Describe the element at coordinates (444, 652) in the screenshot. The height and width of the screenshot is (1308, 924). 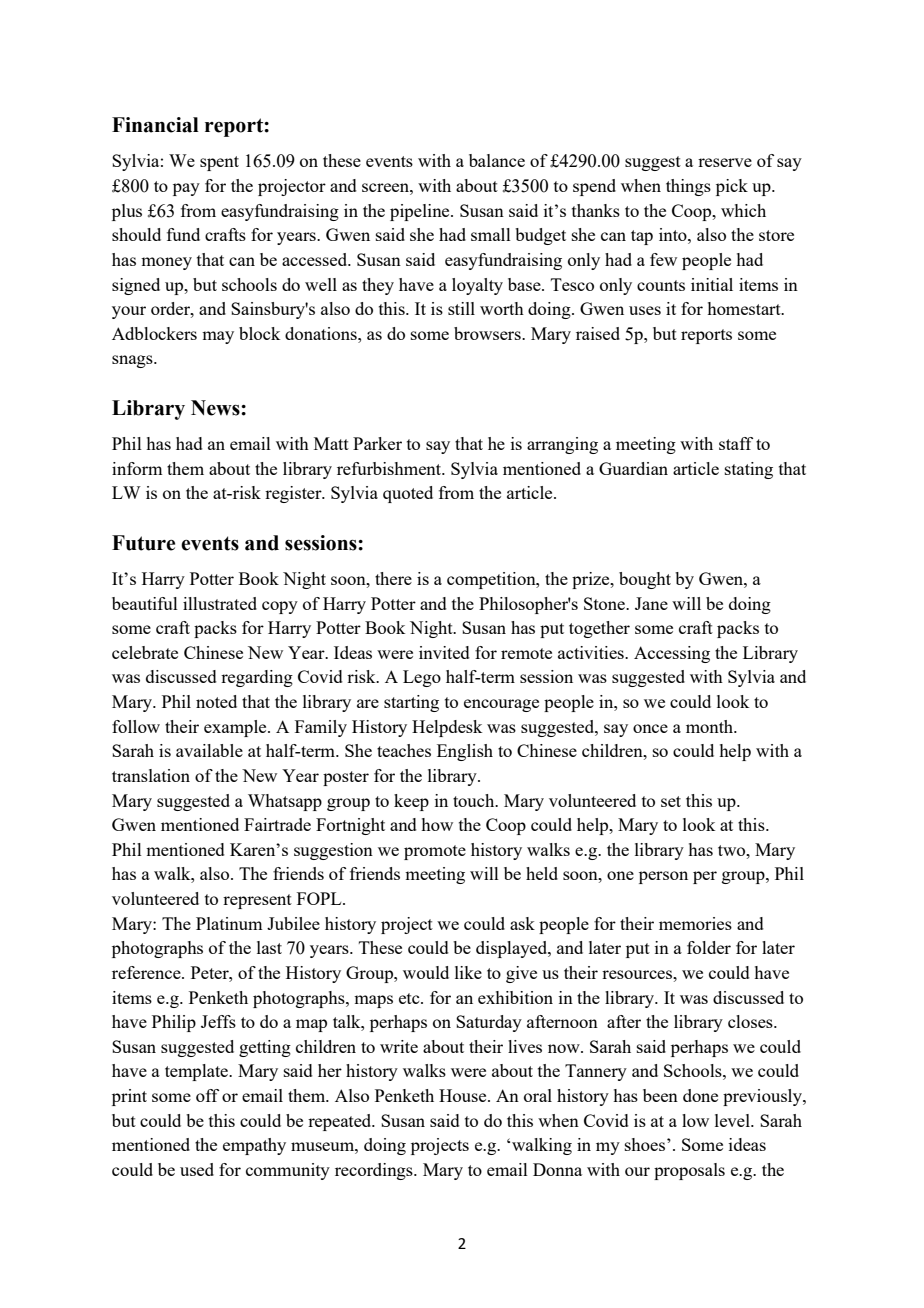
I see `invited` at that location.
